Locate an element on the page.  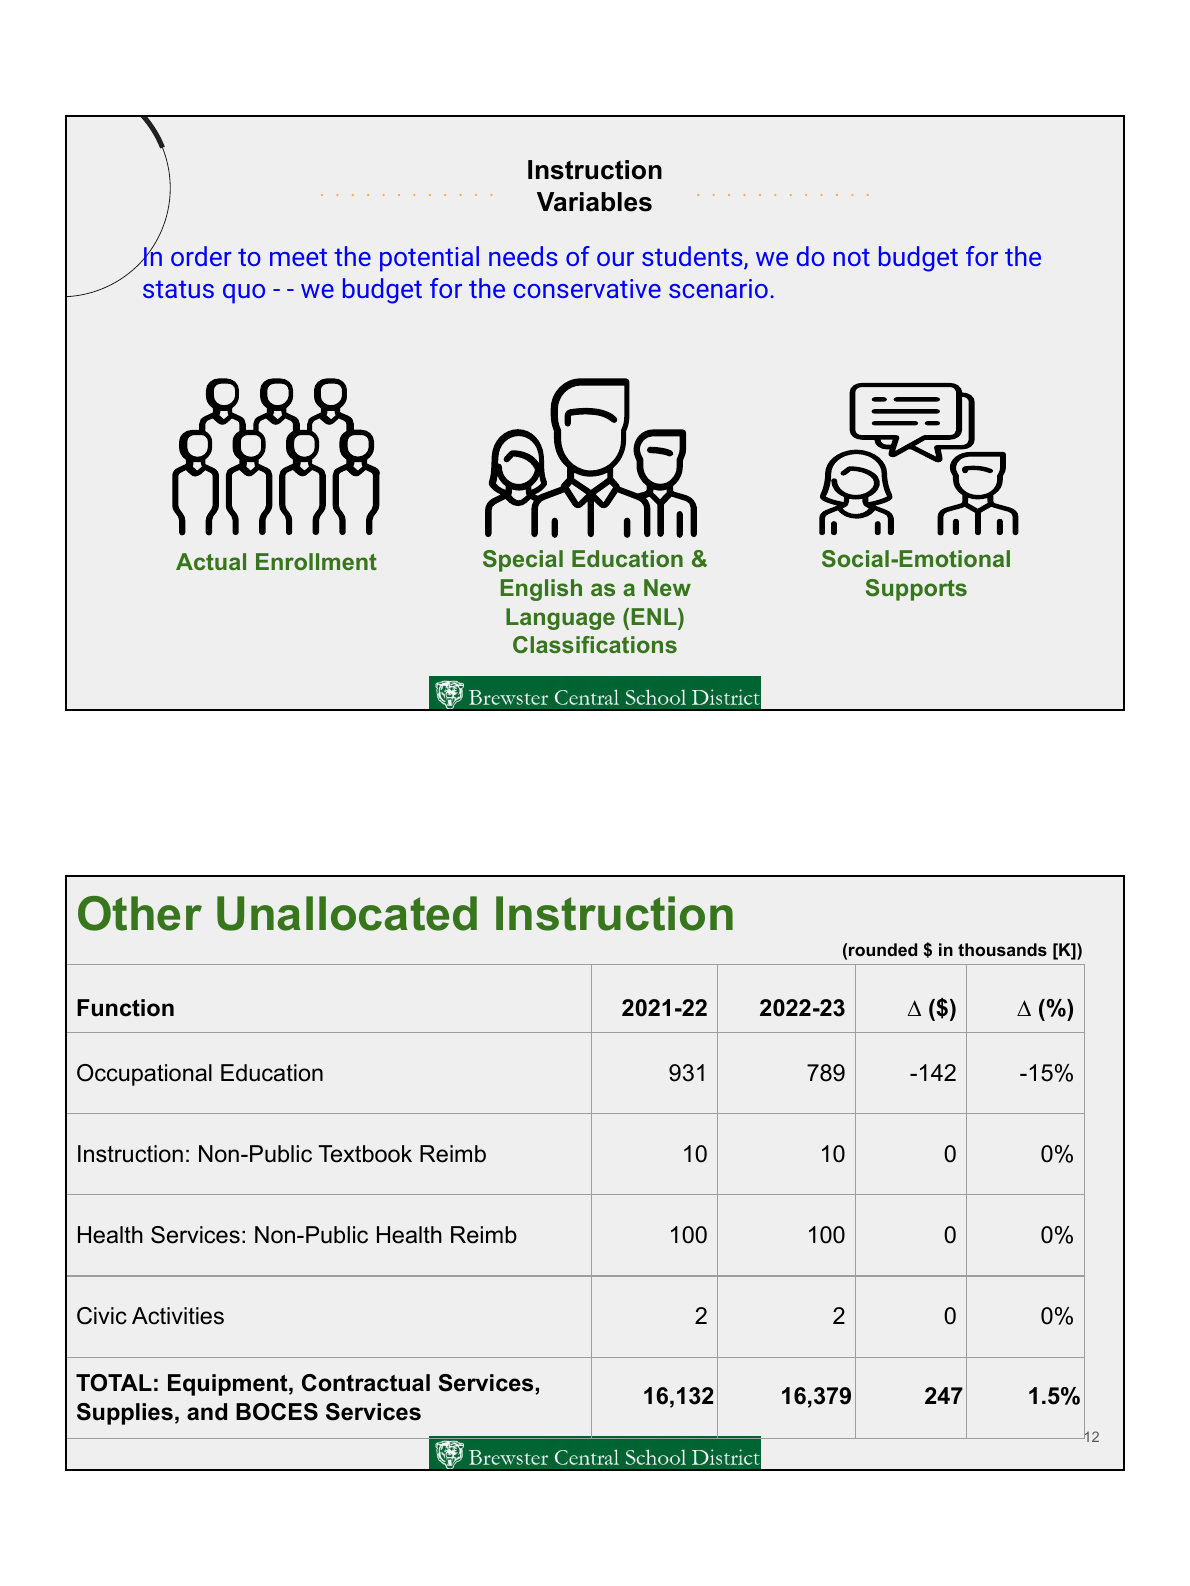
TOTAL is located at coordinates (114, 1383).
